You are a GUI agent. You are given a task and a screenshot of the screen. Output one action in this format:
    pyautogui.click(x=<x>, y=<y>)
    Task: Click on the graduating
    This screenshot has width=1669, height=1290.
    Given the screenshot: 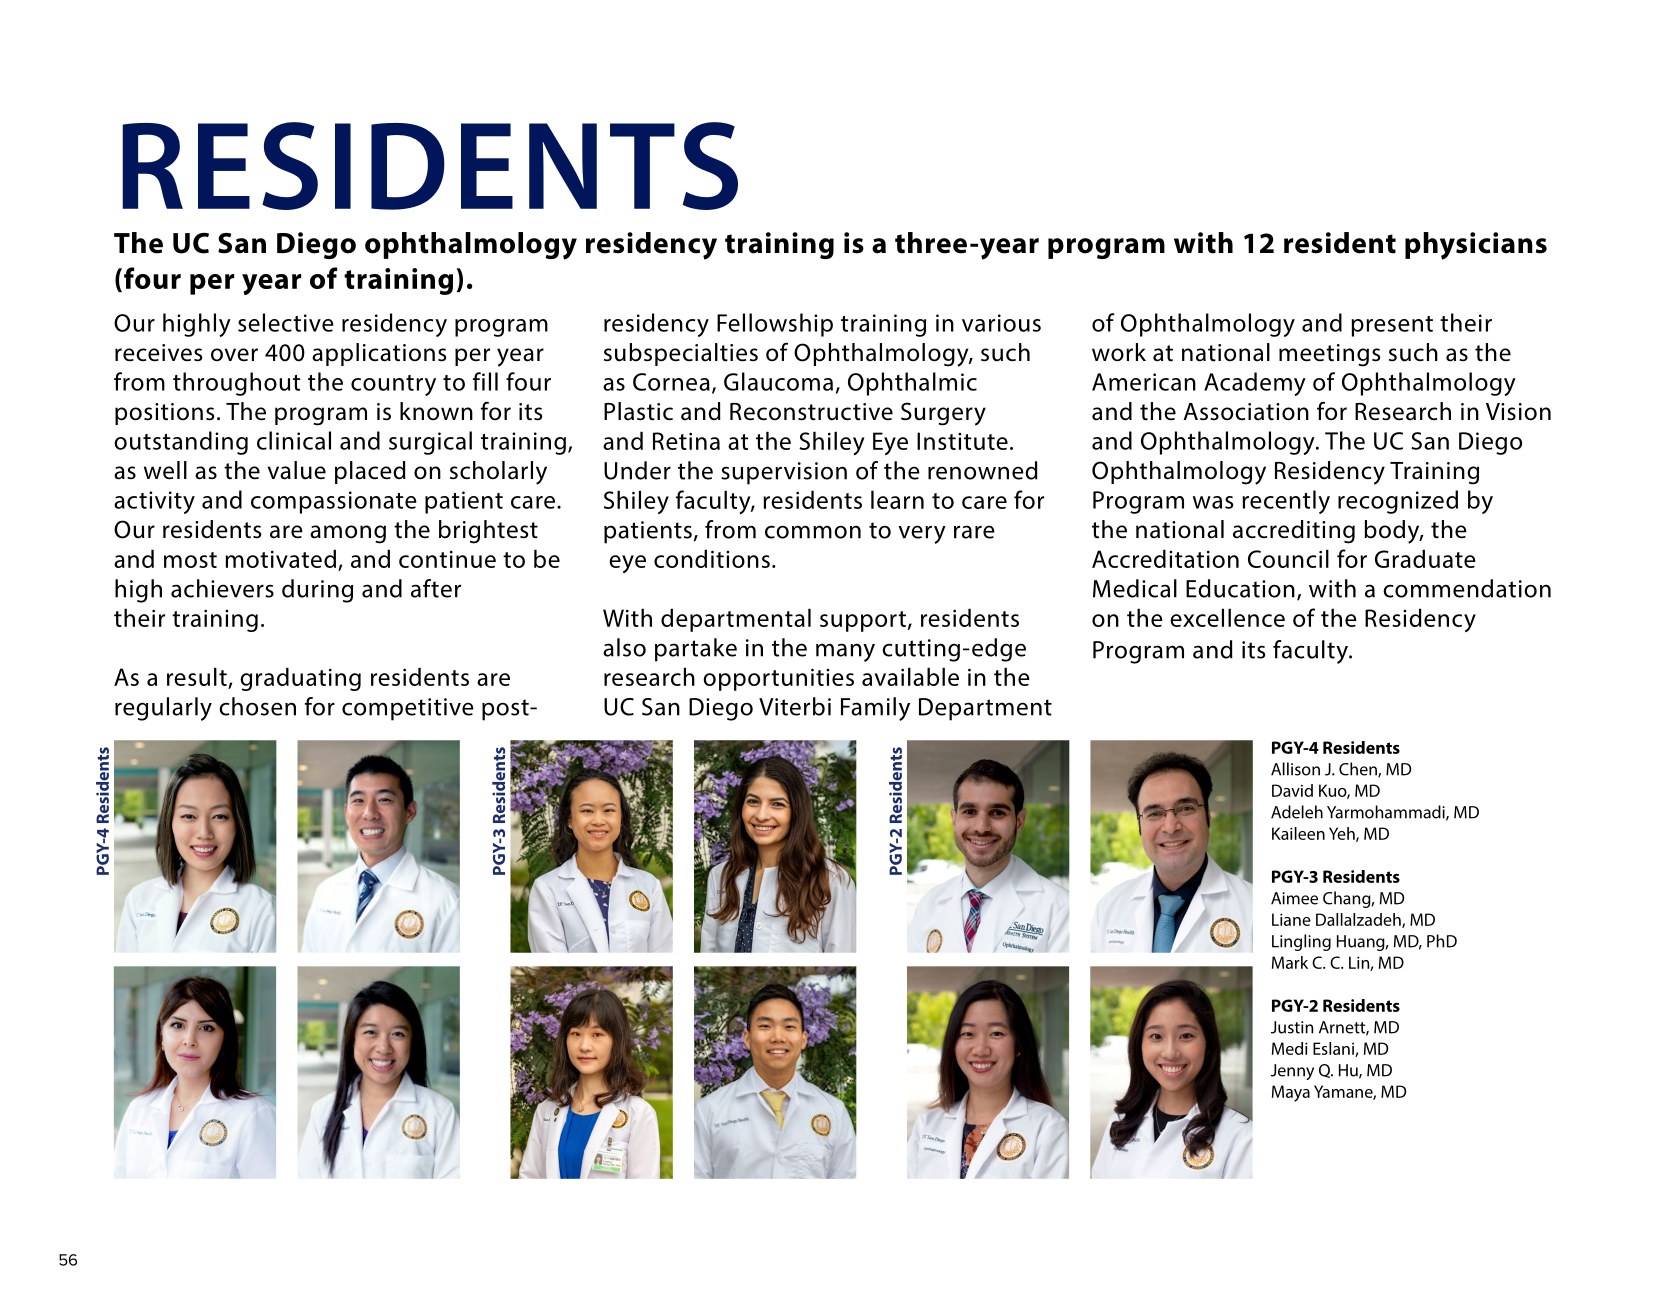 What is the action you would take?
    pyautogui.click(x=300, y=679)
